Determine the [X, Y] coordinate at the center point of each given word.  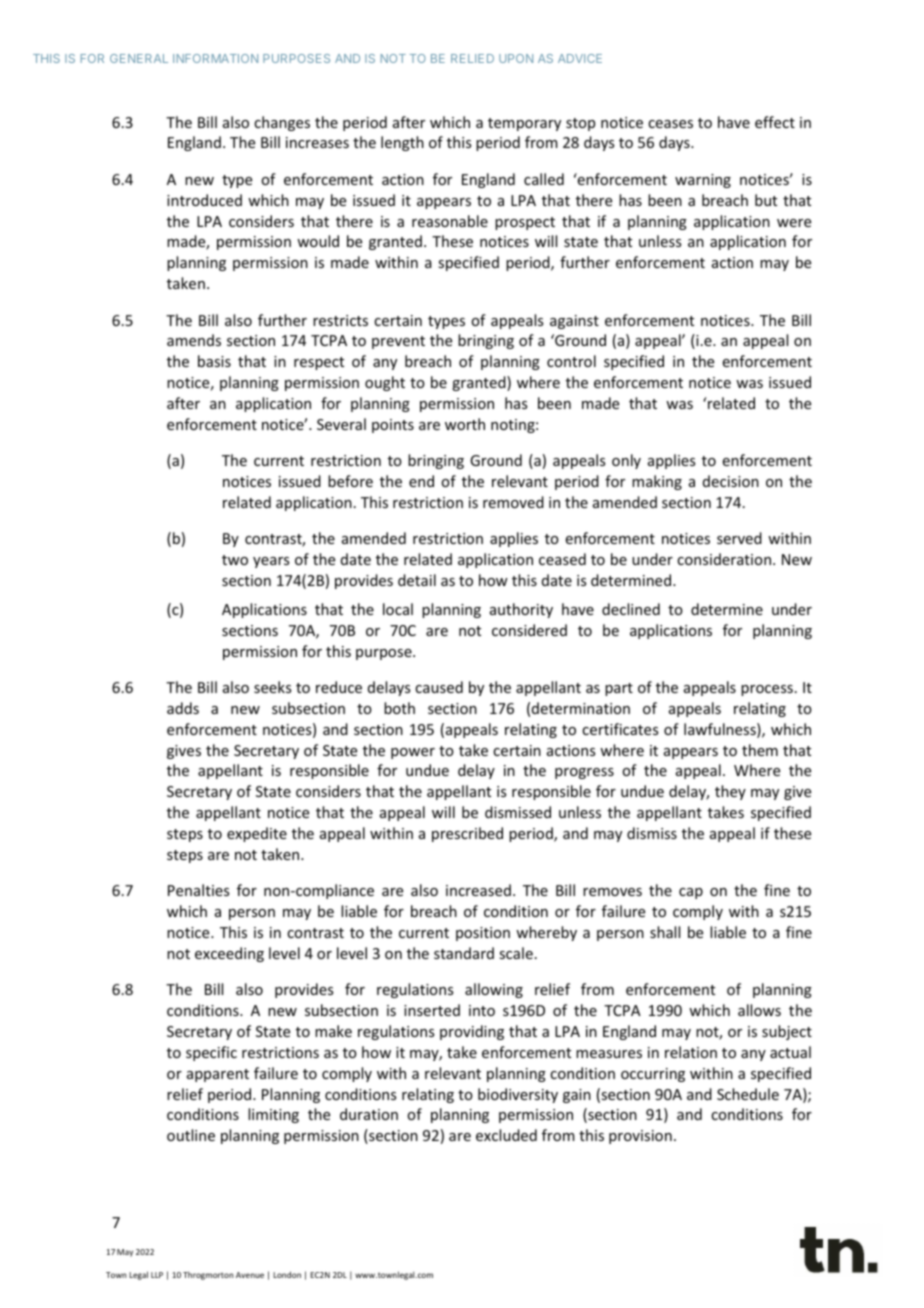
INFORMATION [215, 58]
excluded [506, 1135]
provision [640, 1137]
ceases [670, 124]
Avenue [250, 1275]
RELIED [472, 58]
